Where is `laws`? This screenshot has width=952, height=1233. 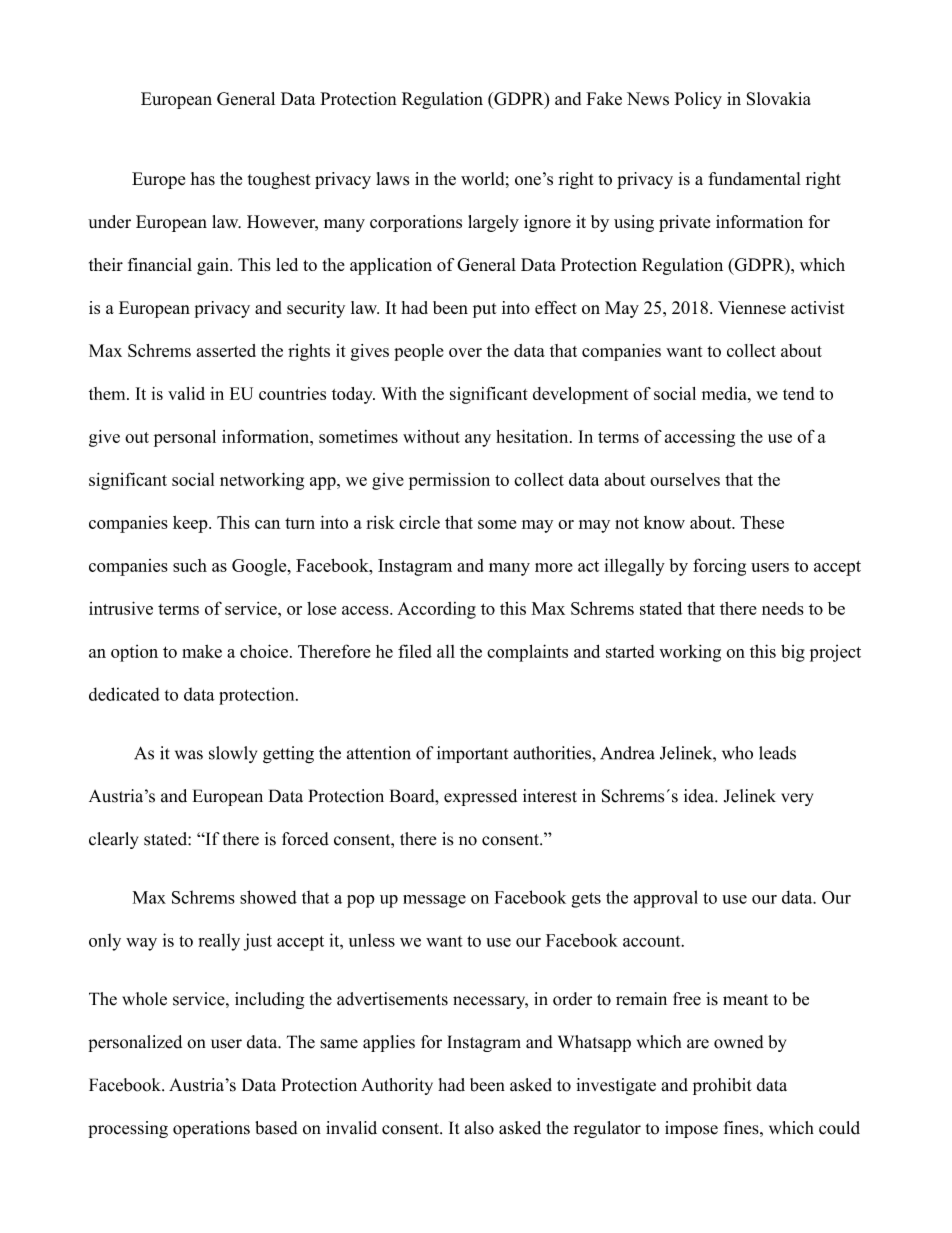 laws is located at coordinates (392, 179).
